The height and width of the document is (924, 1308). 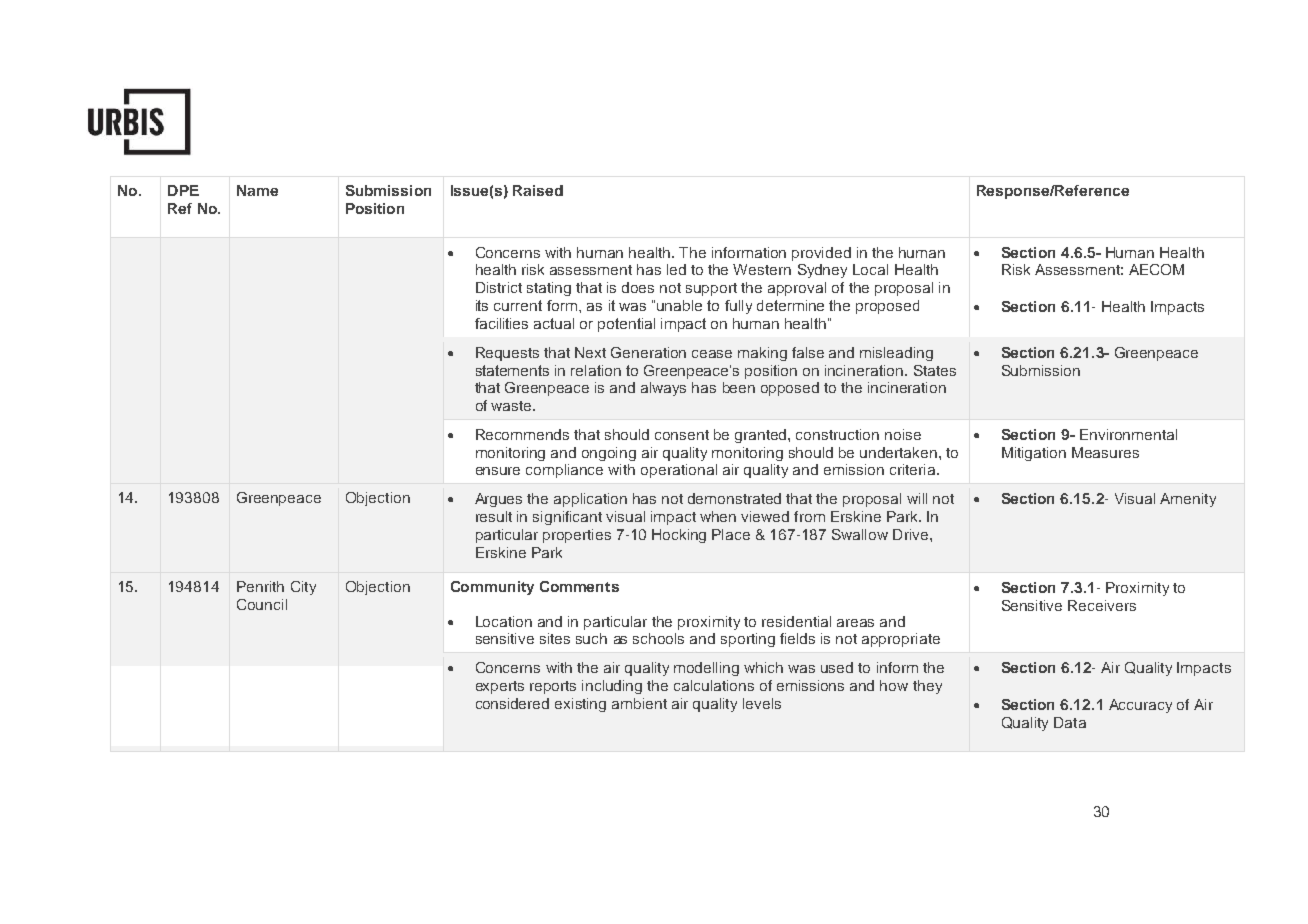 What do you see at coordinates (512, 370) in the document?
I see `statements` at bounding box center [512, 370].
